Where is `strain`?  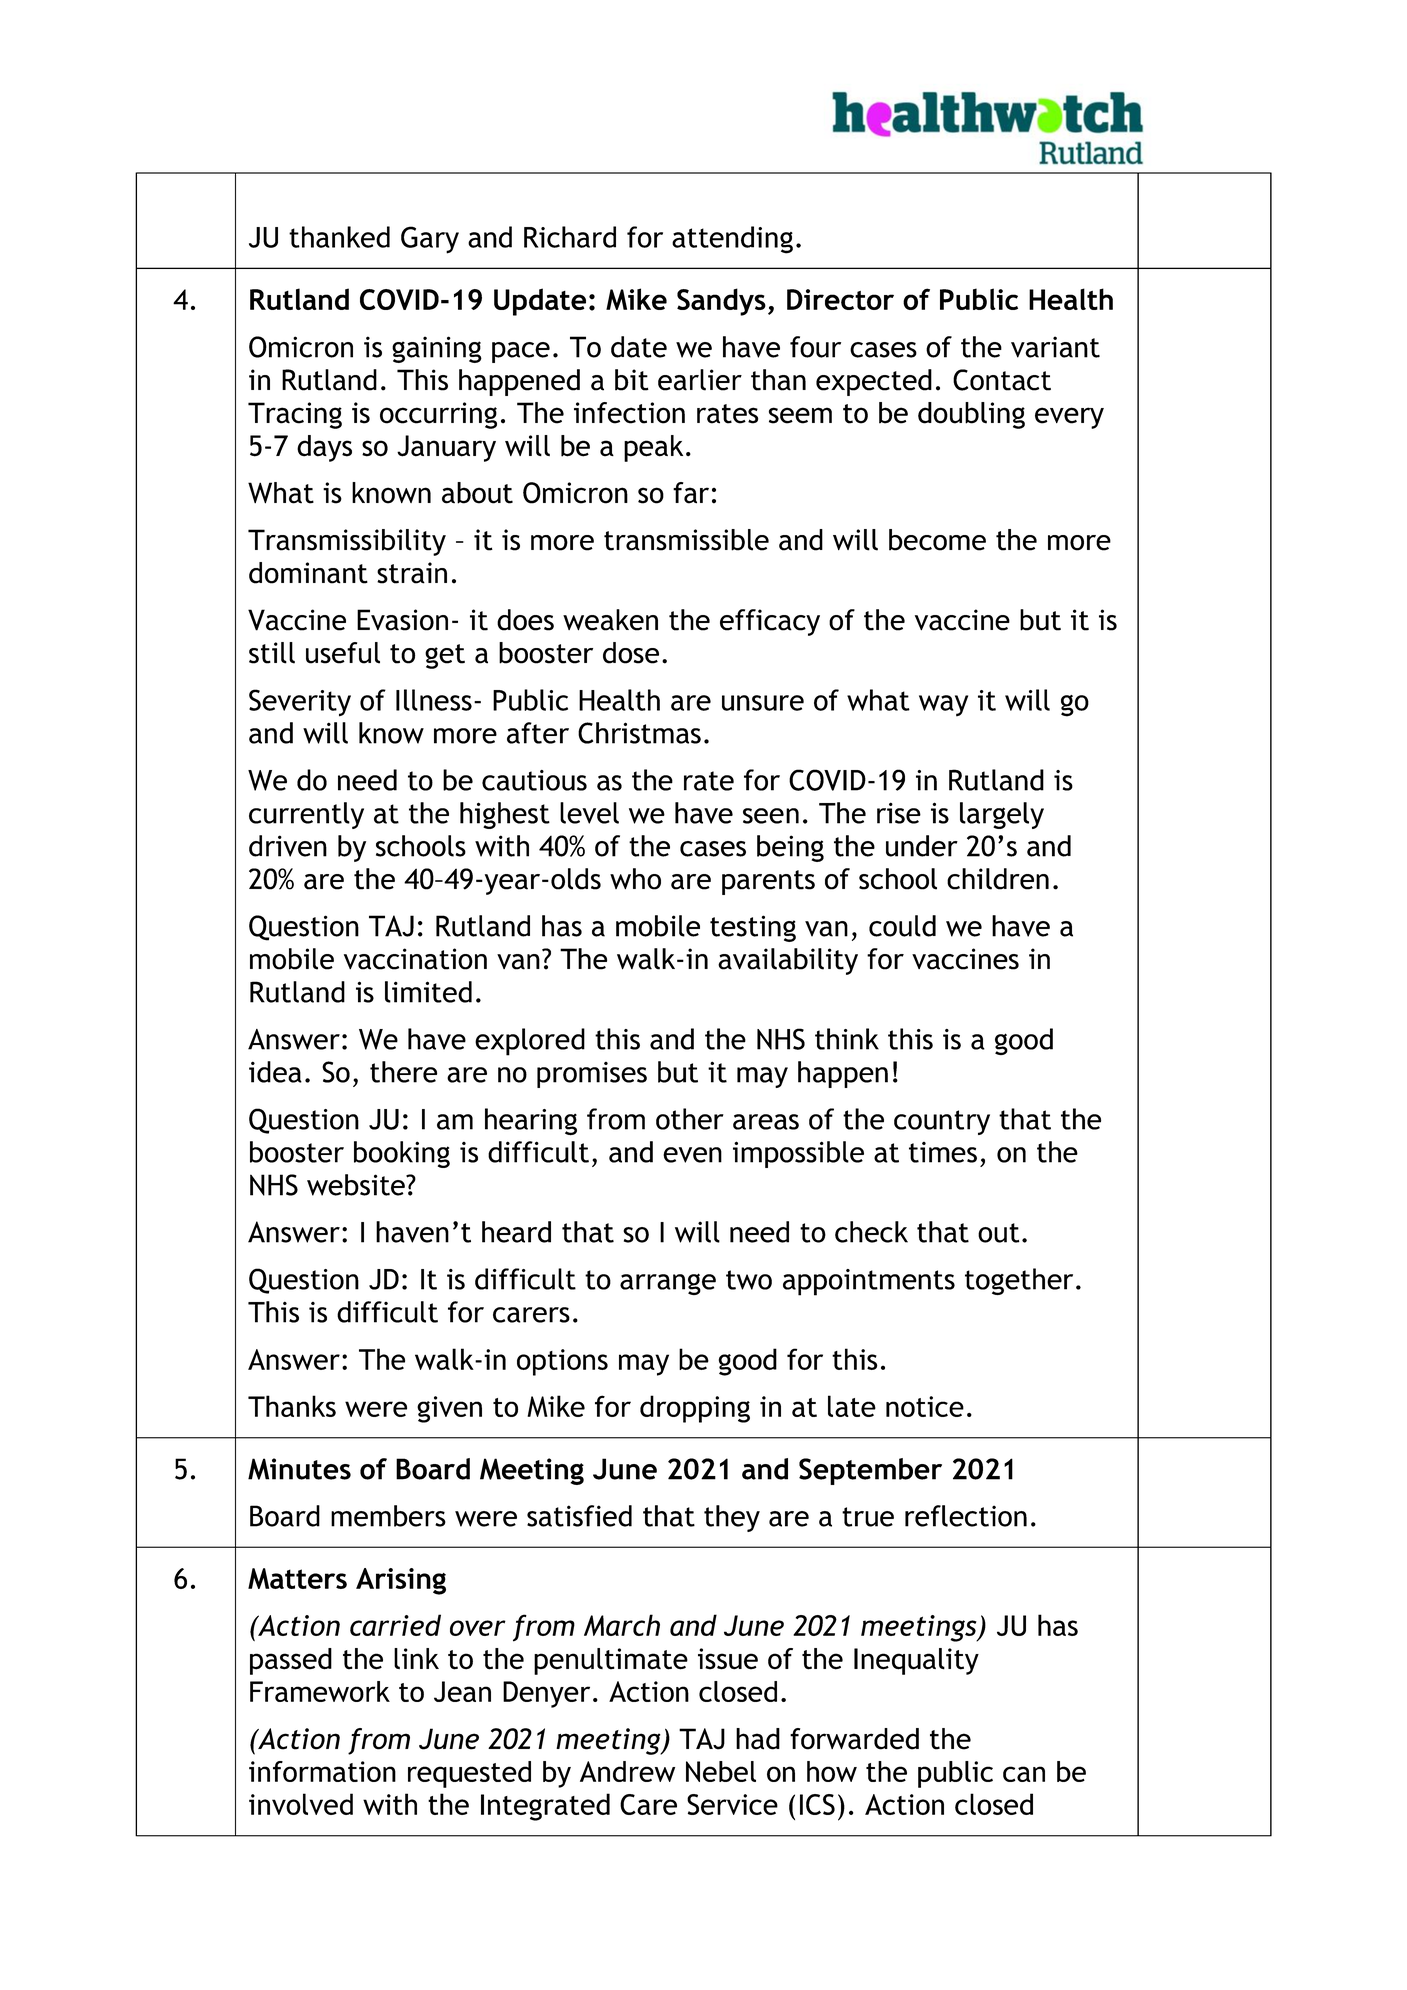 strain is located at coordinates (412, 573).
